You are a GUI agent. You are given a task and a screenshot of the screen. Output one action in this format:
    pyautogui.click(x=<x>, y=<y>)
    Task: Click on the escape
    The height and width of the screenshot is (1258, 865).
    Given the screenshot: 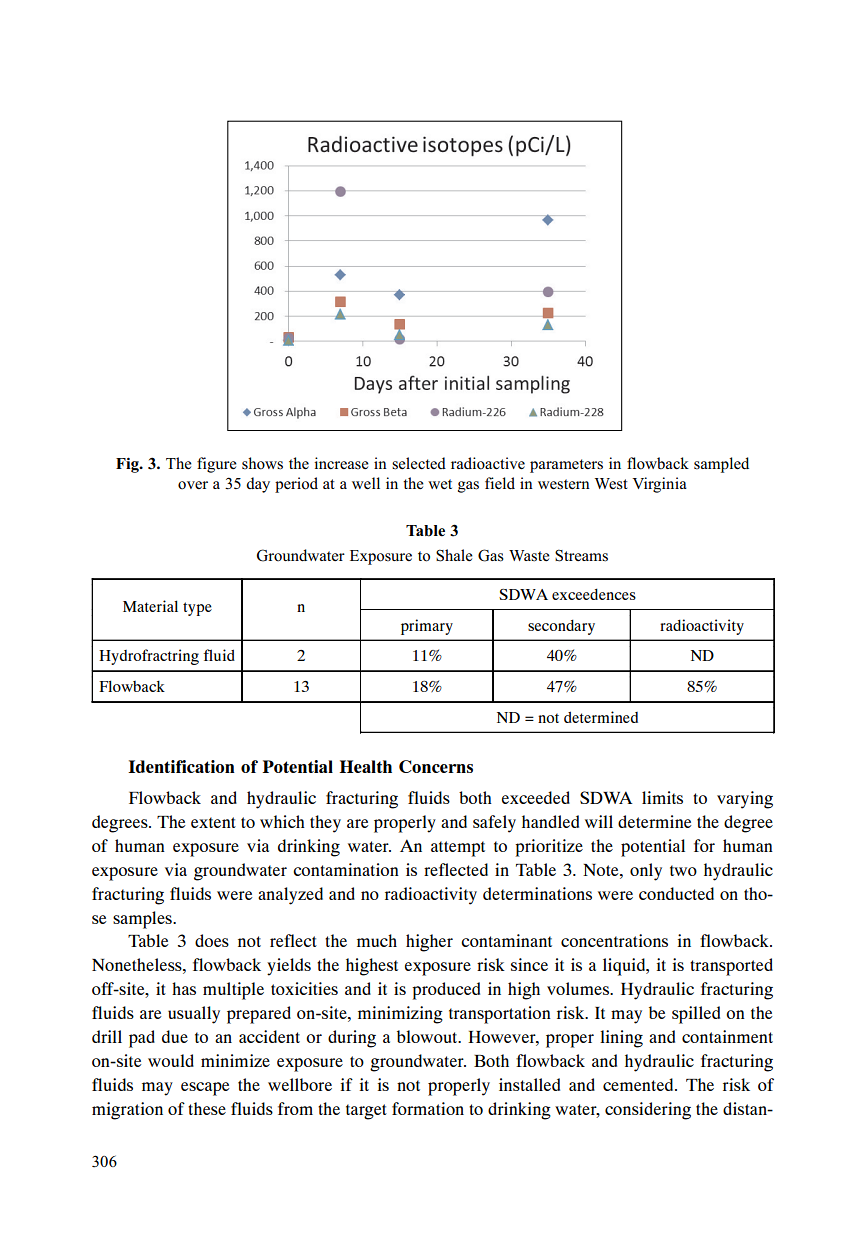 What is the action you would take?
    pyautogui.click(x=205, y=1089)
